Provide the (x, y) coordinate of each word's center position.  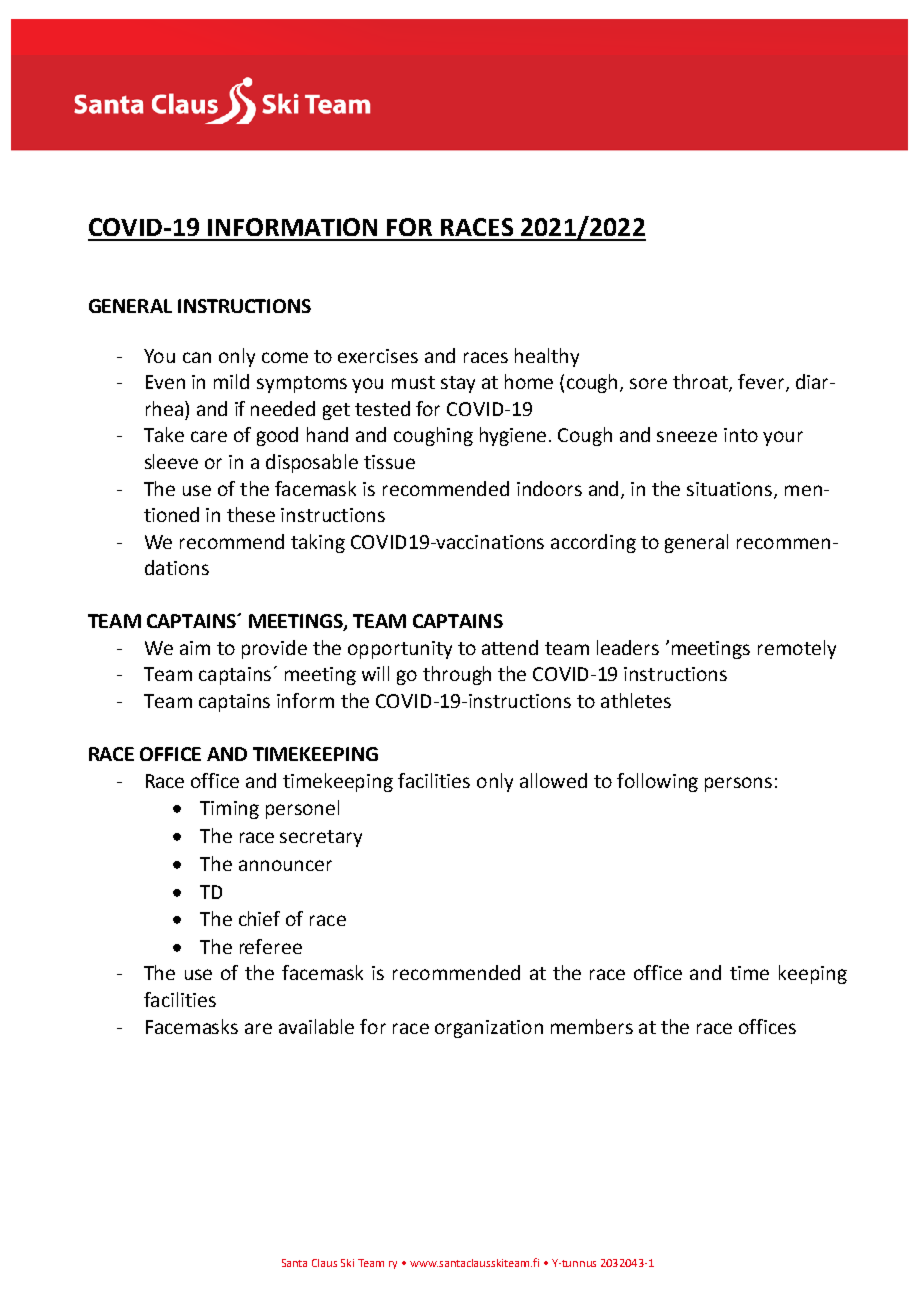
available (316, 1026)
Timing (229, 810)
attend (510, 647)
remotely (797, 649)
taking (318, 543)
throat (701, 383)
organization (489, 1029)
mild (231, 381)
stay (458, 384)
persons (738, 784)
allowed (553, 780)
